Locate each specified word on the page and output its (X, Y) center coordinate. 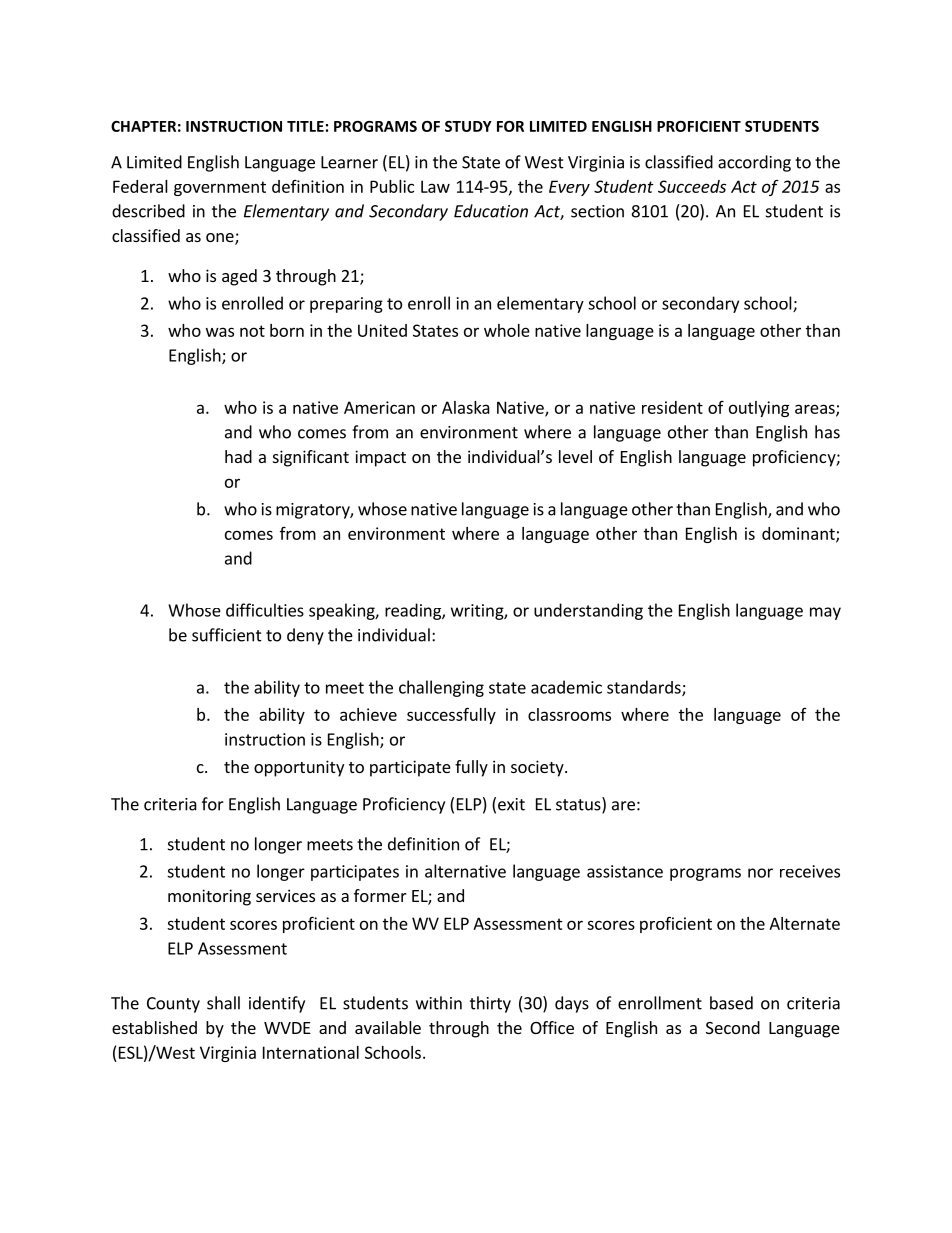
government (220, 188)
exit (511, 804)
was (220, 332)
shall (223, 1003)
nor (760, 873)
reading (414, 611)
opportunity (299, 768)
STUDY (468, 126)
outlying (759, 409)
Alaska (466, 407)
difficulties (265, 610)
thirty (490, 1004)
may (825, 613)
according (754, 163)
